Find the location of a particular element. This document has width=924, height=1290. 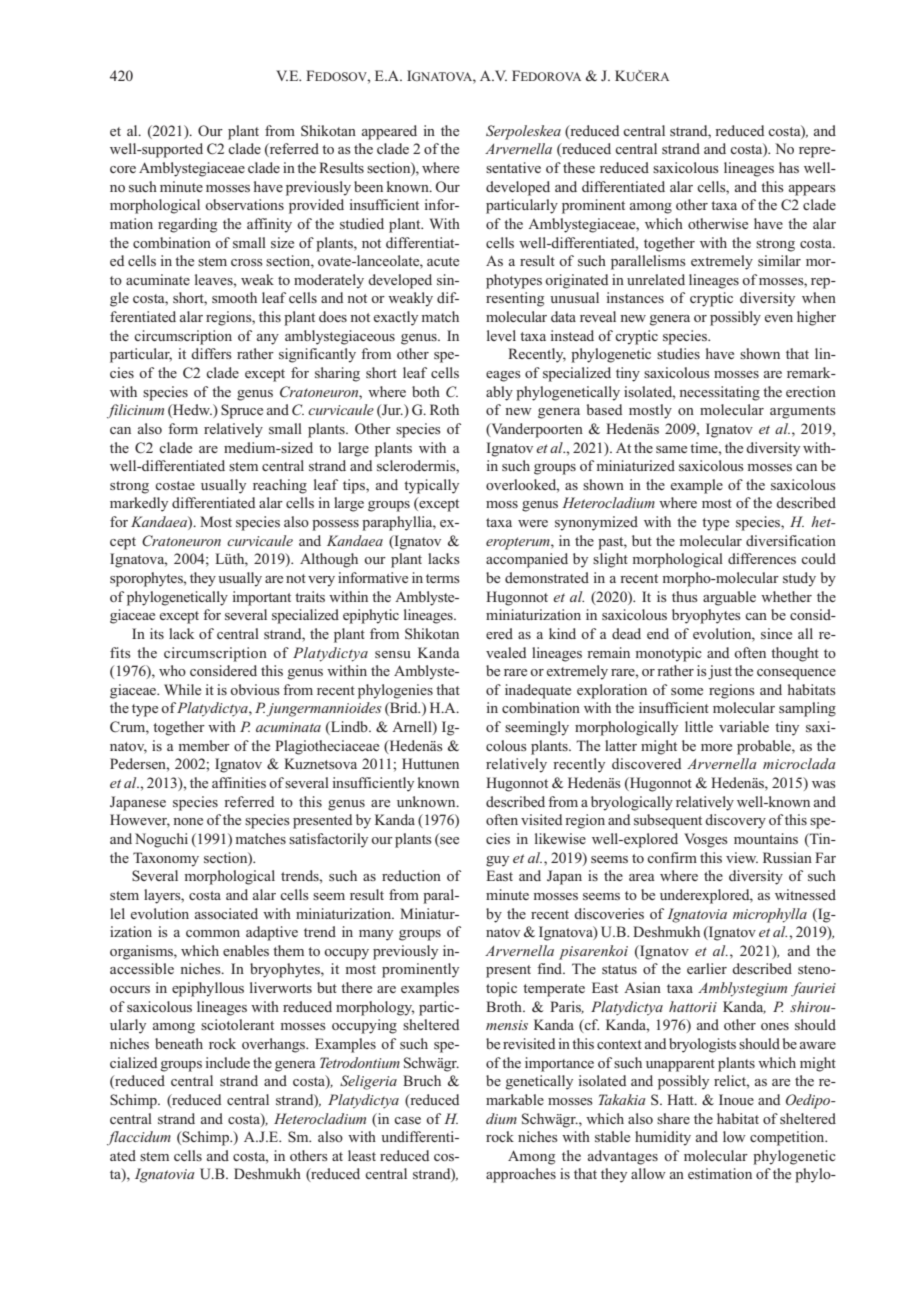

more is located at coordinates (716, 747).
